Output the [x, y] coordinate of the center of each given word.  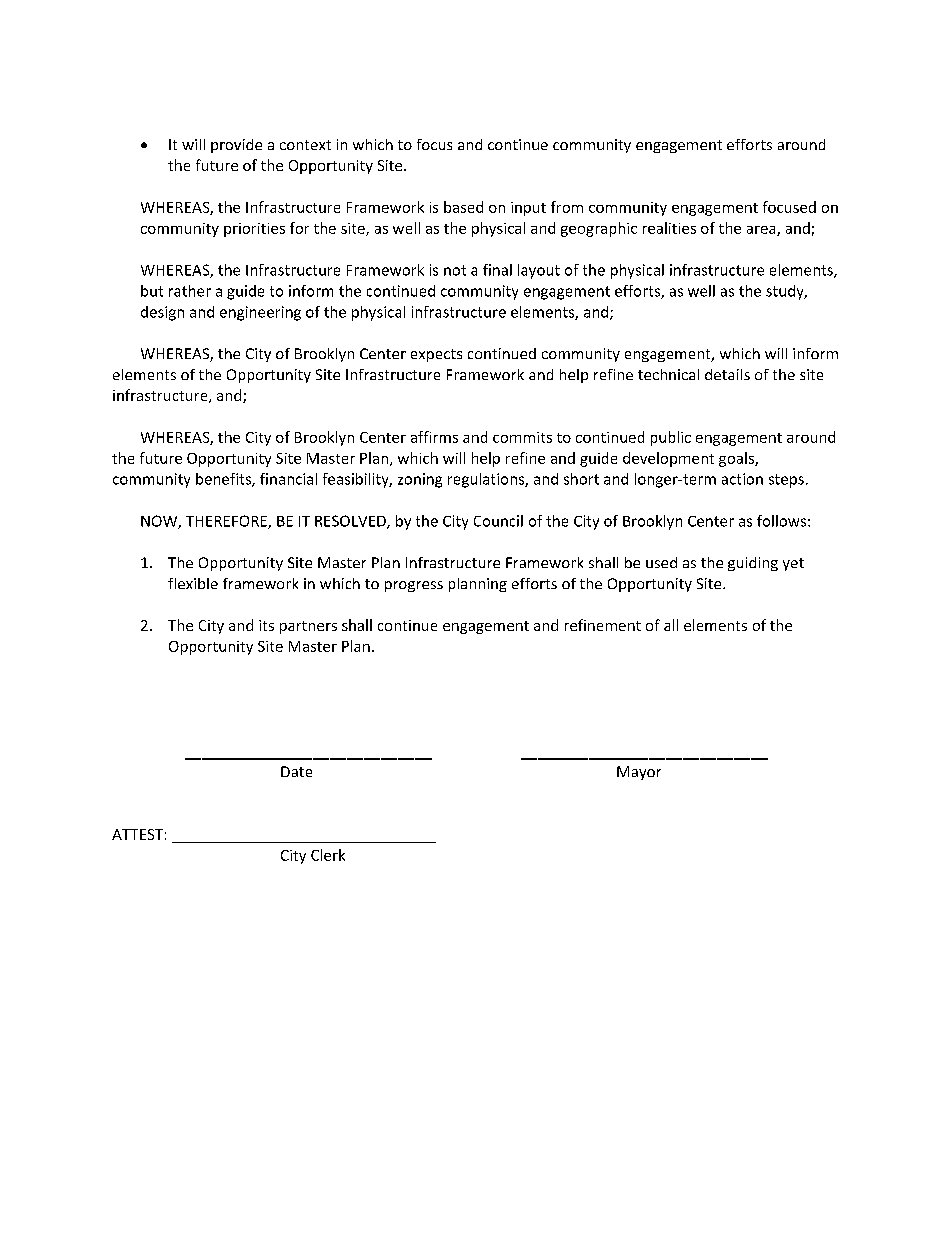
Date [296, 771]
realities [669, 228]
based [463, 207]
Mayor [639, 773]
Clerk [328, 855]
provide [236, 146]
